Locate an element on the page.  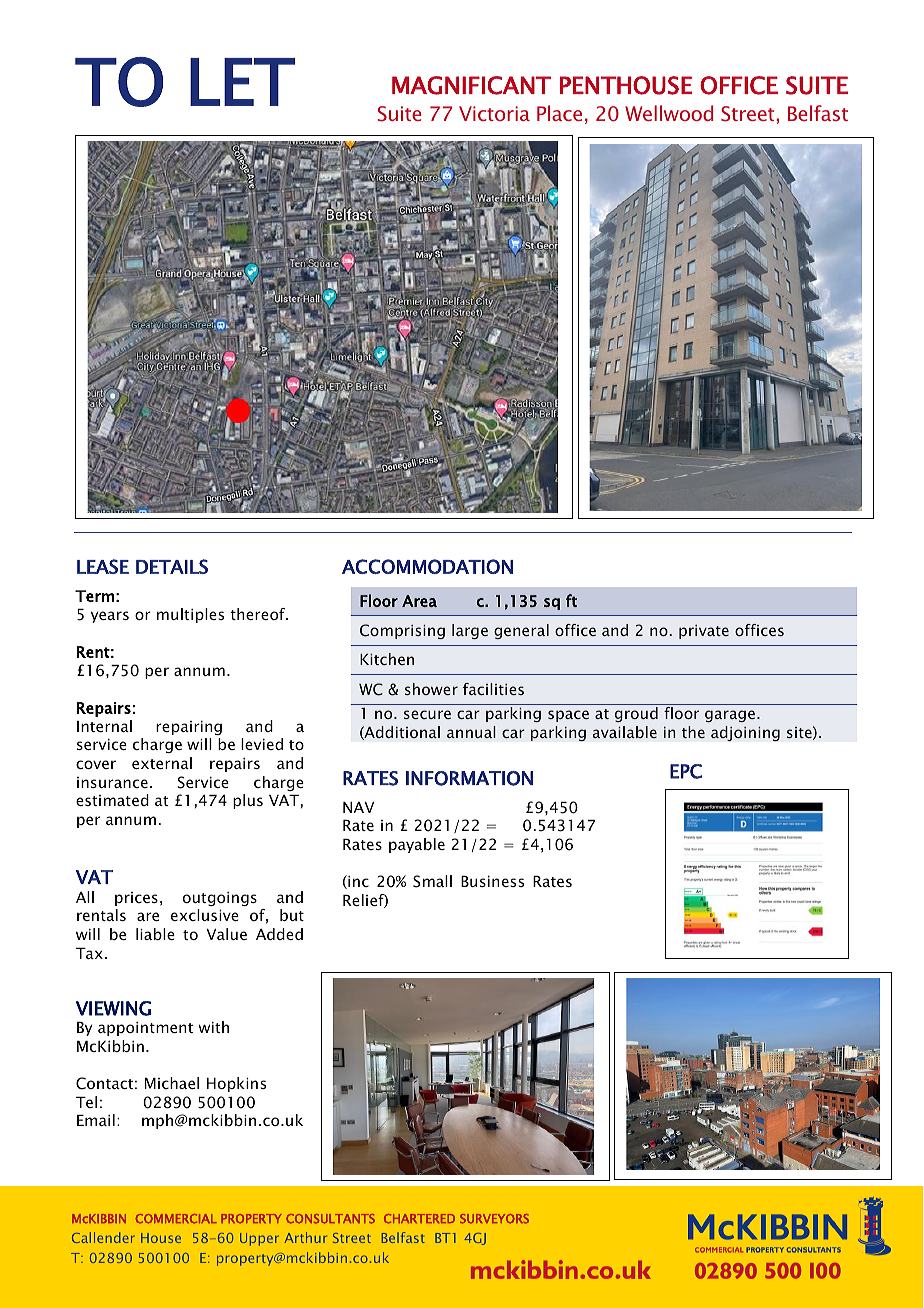
ACCOMMODATION is located at coordinates (427, 566).
